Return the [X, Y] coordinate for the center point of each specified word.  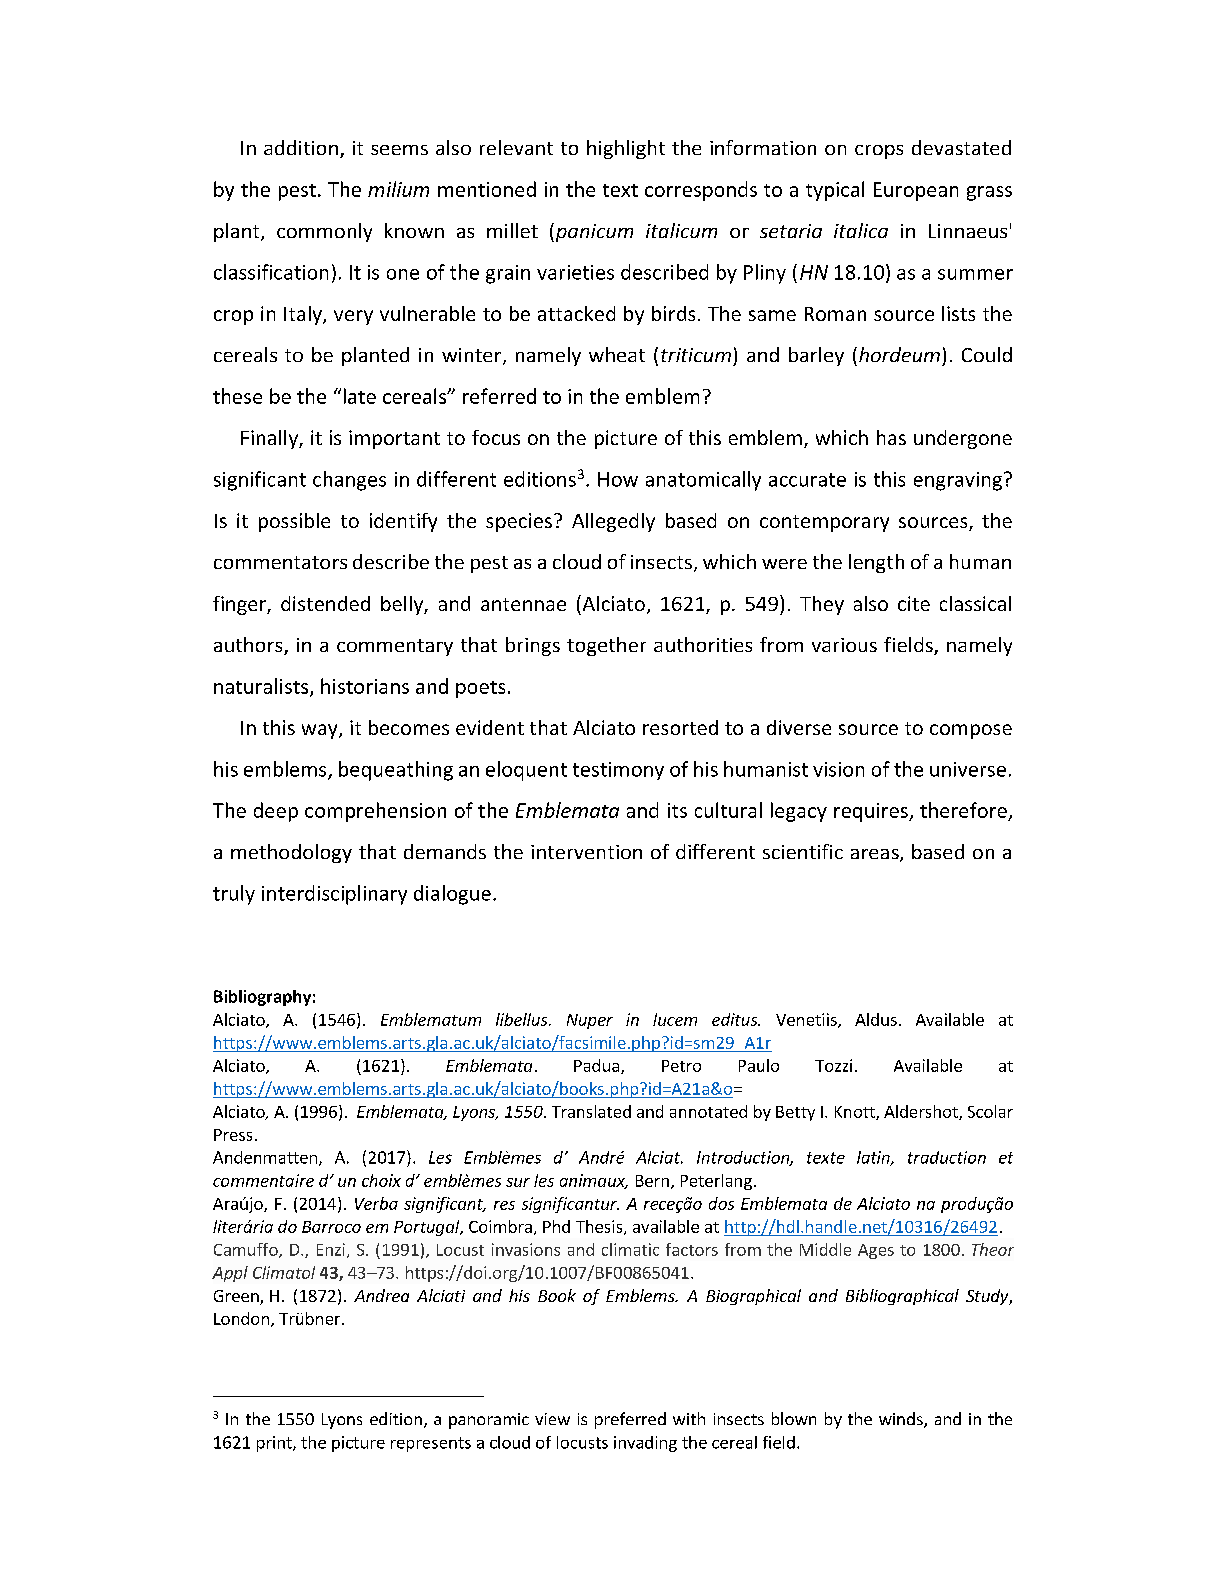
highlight [626, 149]
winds [902, 1420]
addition [301, 147]
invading [645, 1444]
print [275, 1444]
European [916, 191]
